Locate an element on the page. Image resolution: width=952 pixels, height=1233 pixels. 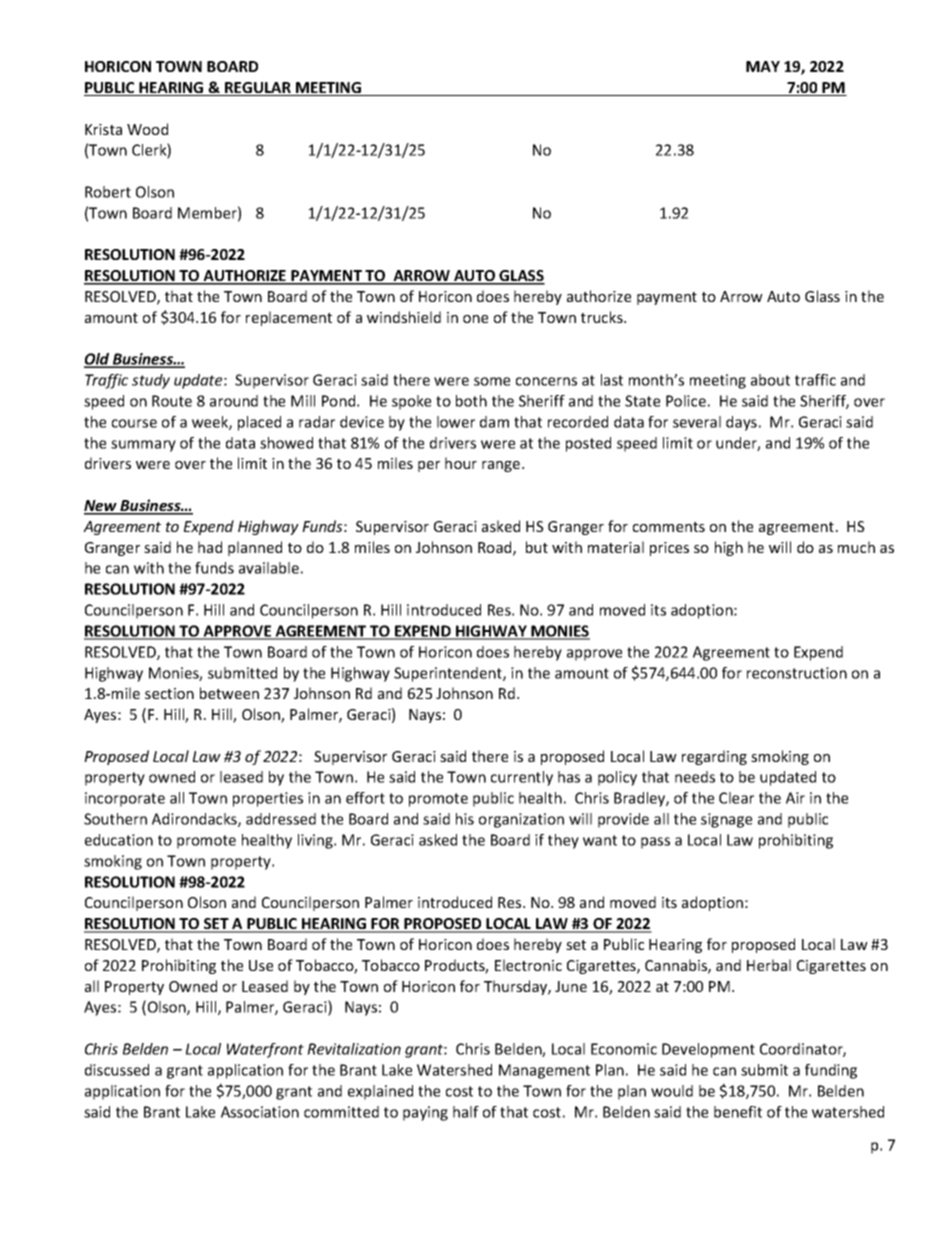
discussed is located at coordinates (117, 1070).
